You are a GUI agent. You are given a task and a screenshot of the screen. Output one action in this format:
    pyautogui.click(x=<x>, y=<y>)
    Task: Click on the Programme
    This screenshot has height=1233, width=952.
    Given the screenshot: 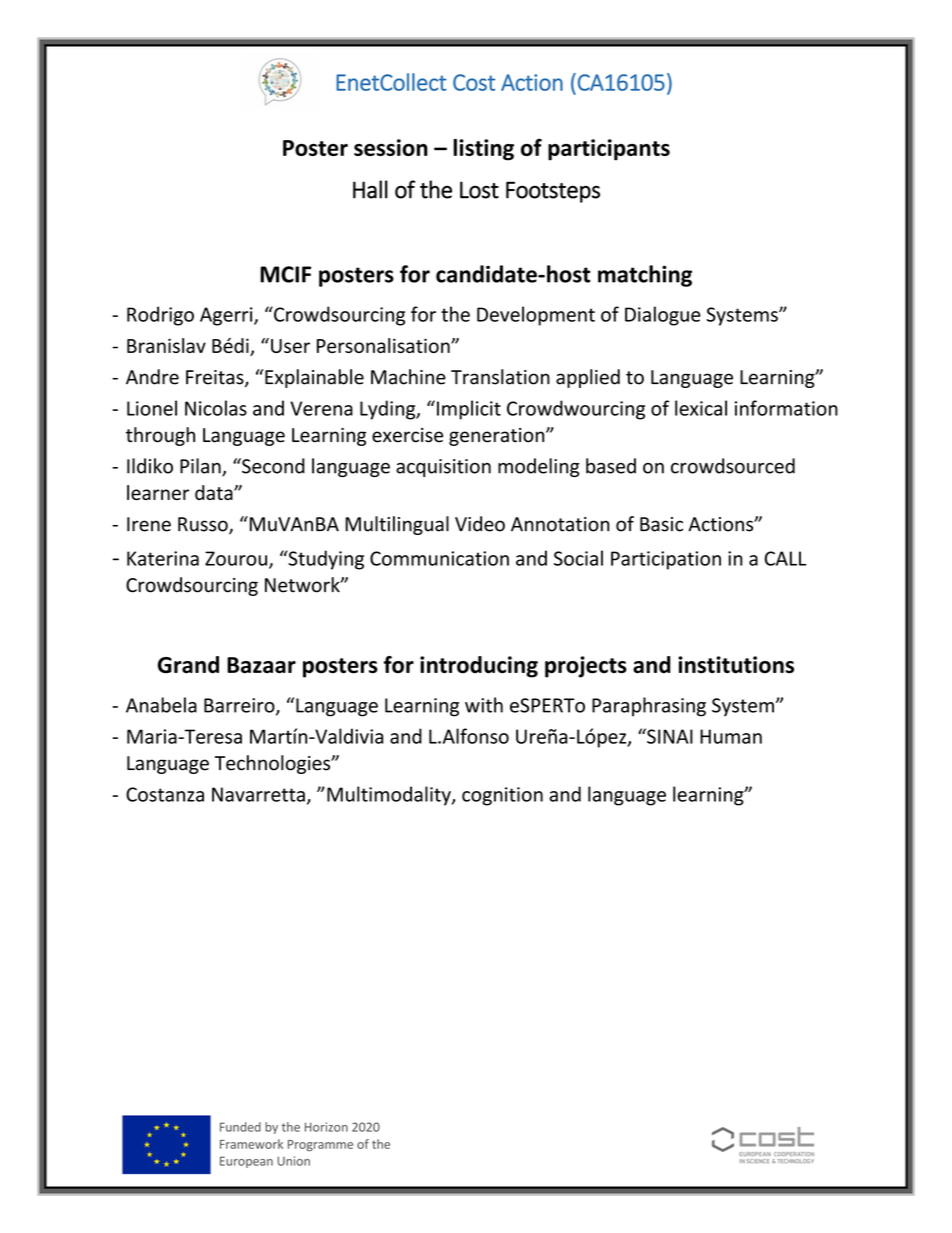 What is the action you would take?
    pyautogui.click(x=320, y=1146)
